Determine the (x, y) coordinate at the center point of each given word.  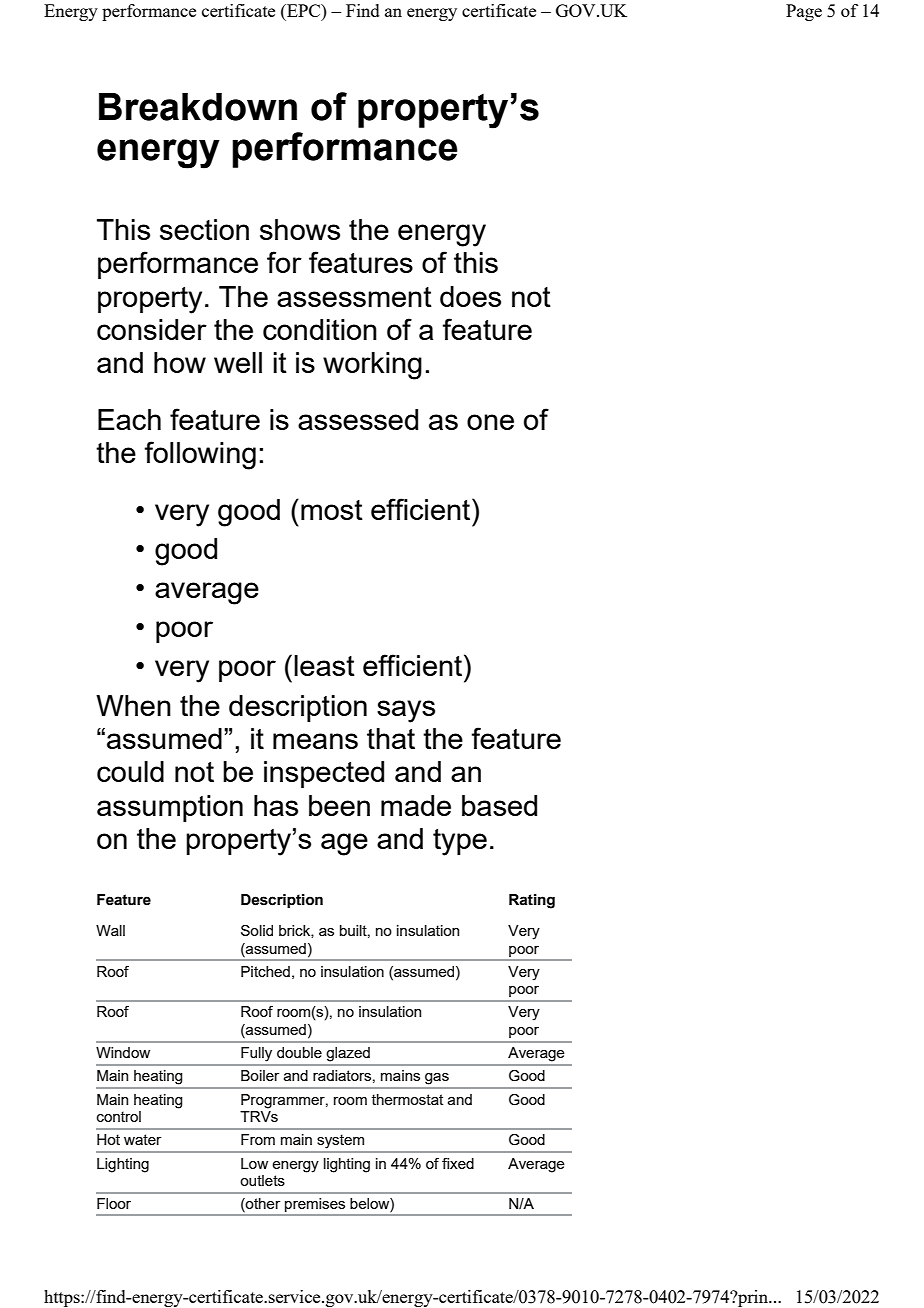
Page (804, 12)
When (133, 705)
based (499, 805)
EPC (304, 10)
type (460, 842)
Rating (532, 901)
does (470, 296)
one (490, 422)
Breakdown (198, 107)
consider (152, 329)
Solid (257, 930)
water (142, 1139)
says (406, 711)
